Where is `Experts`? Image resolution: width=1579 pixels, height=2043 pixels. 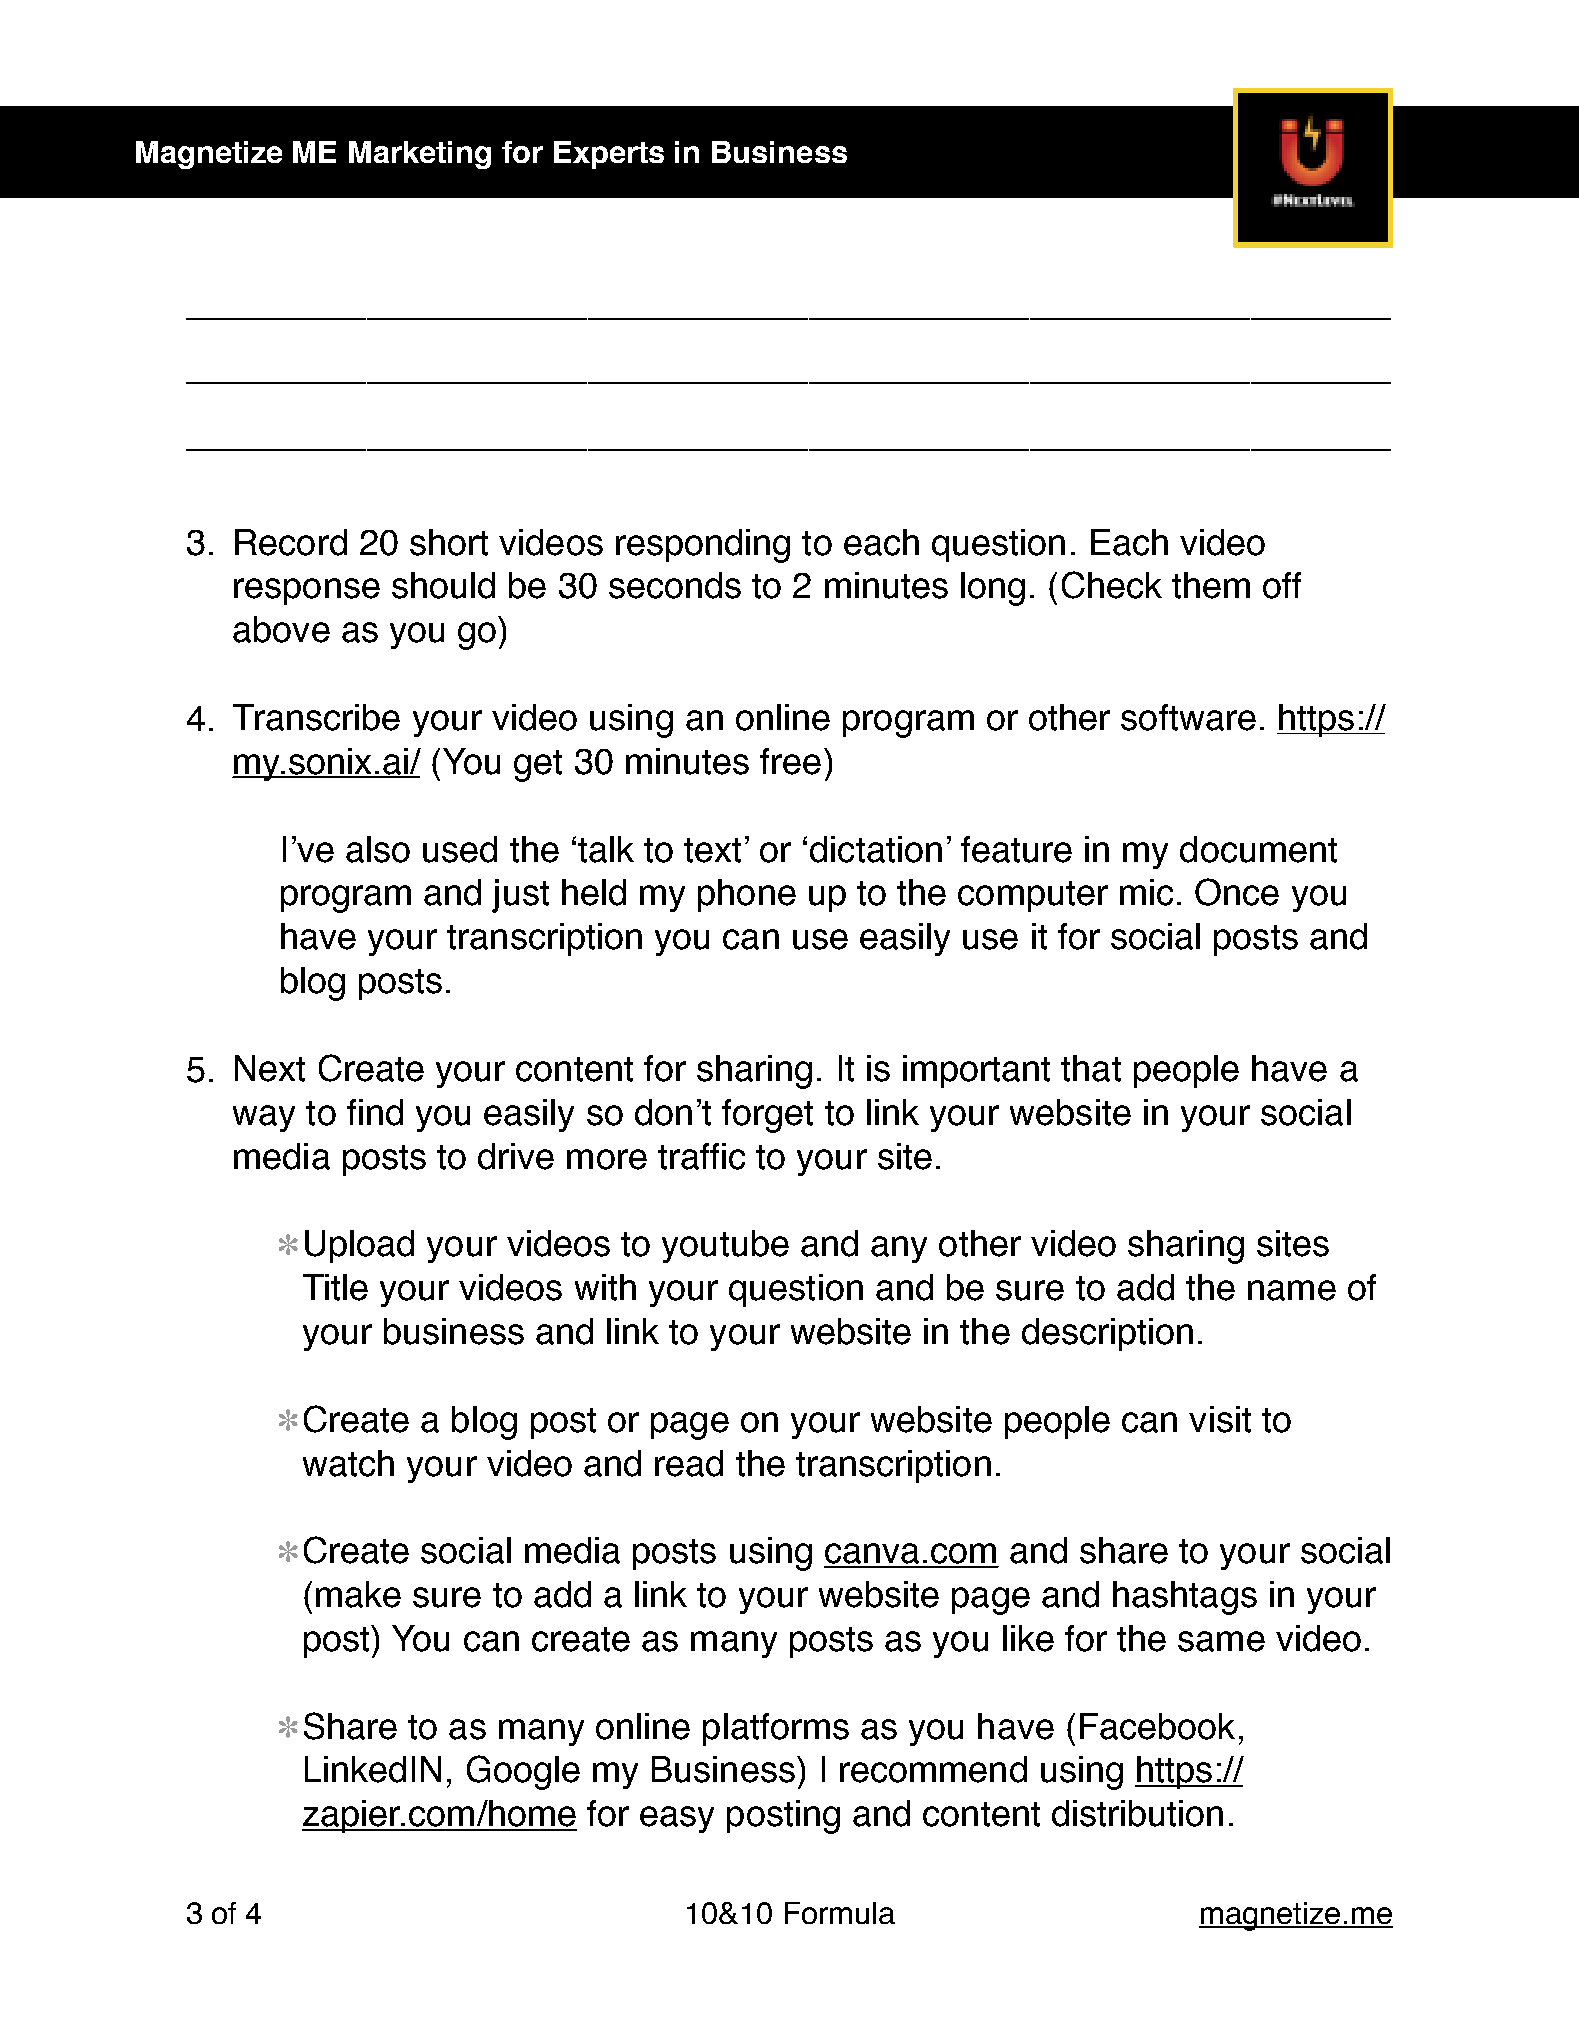
Experts is located at coordinates (609, 155).
